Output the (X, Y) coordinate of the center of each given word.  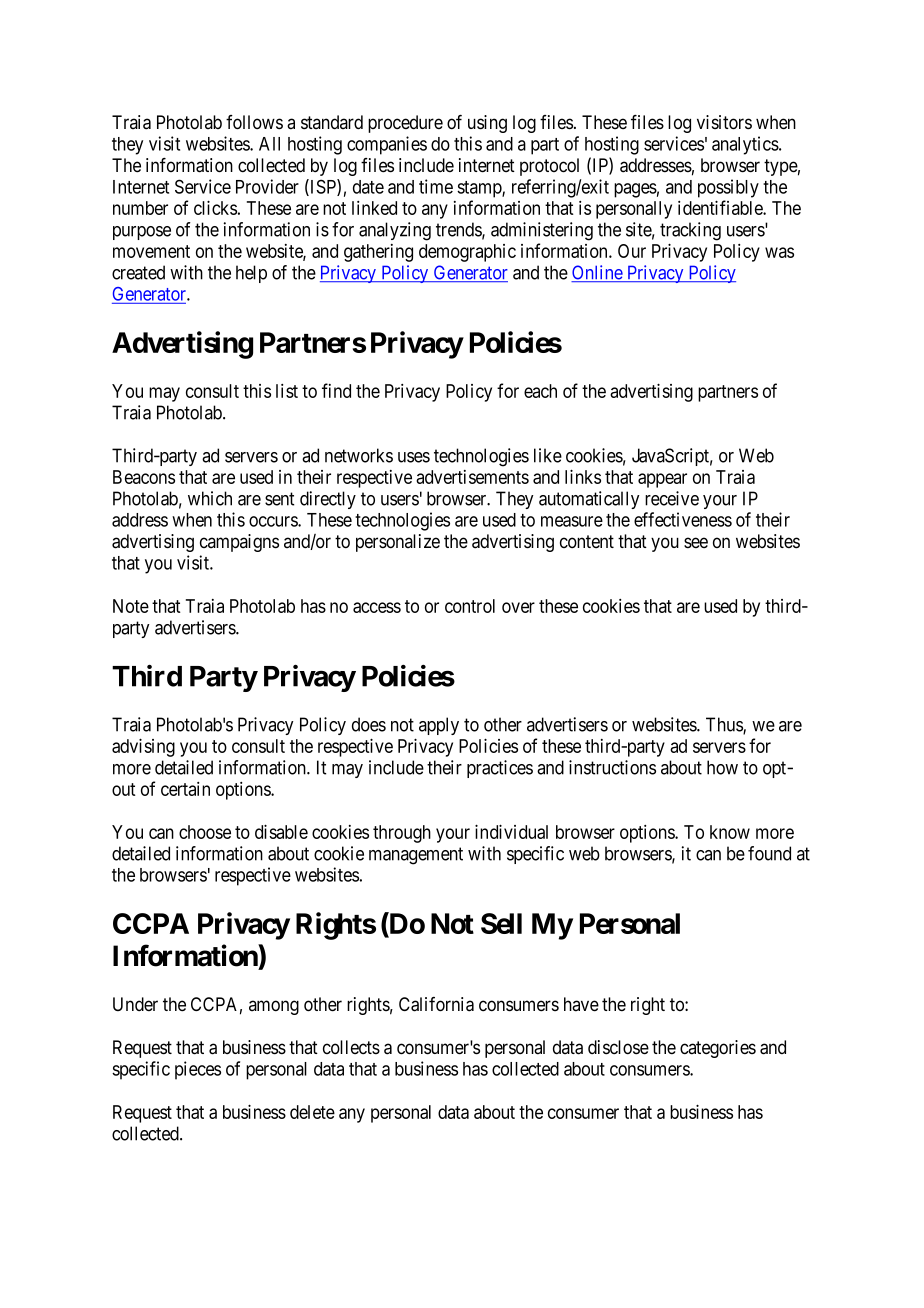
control (470, 606)
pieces (198, 1070)
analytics (745, 145)
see (696, 543)
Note (131, 606)
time (436, 186)
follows (254, 122)
